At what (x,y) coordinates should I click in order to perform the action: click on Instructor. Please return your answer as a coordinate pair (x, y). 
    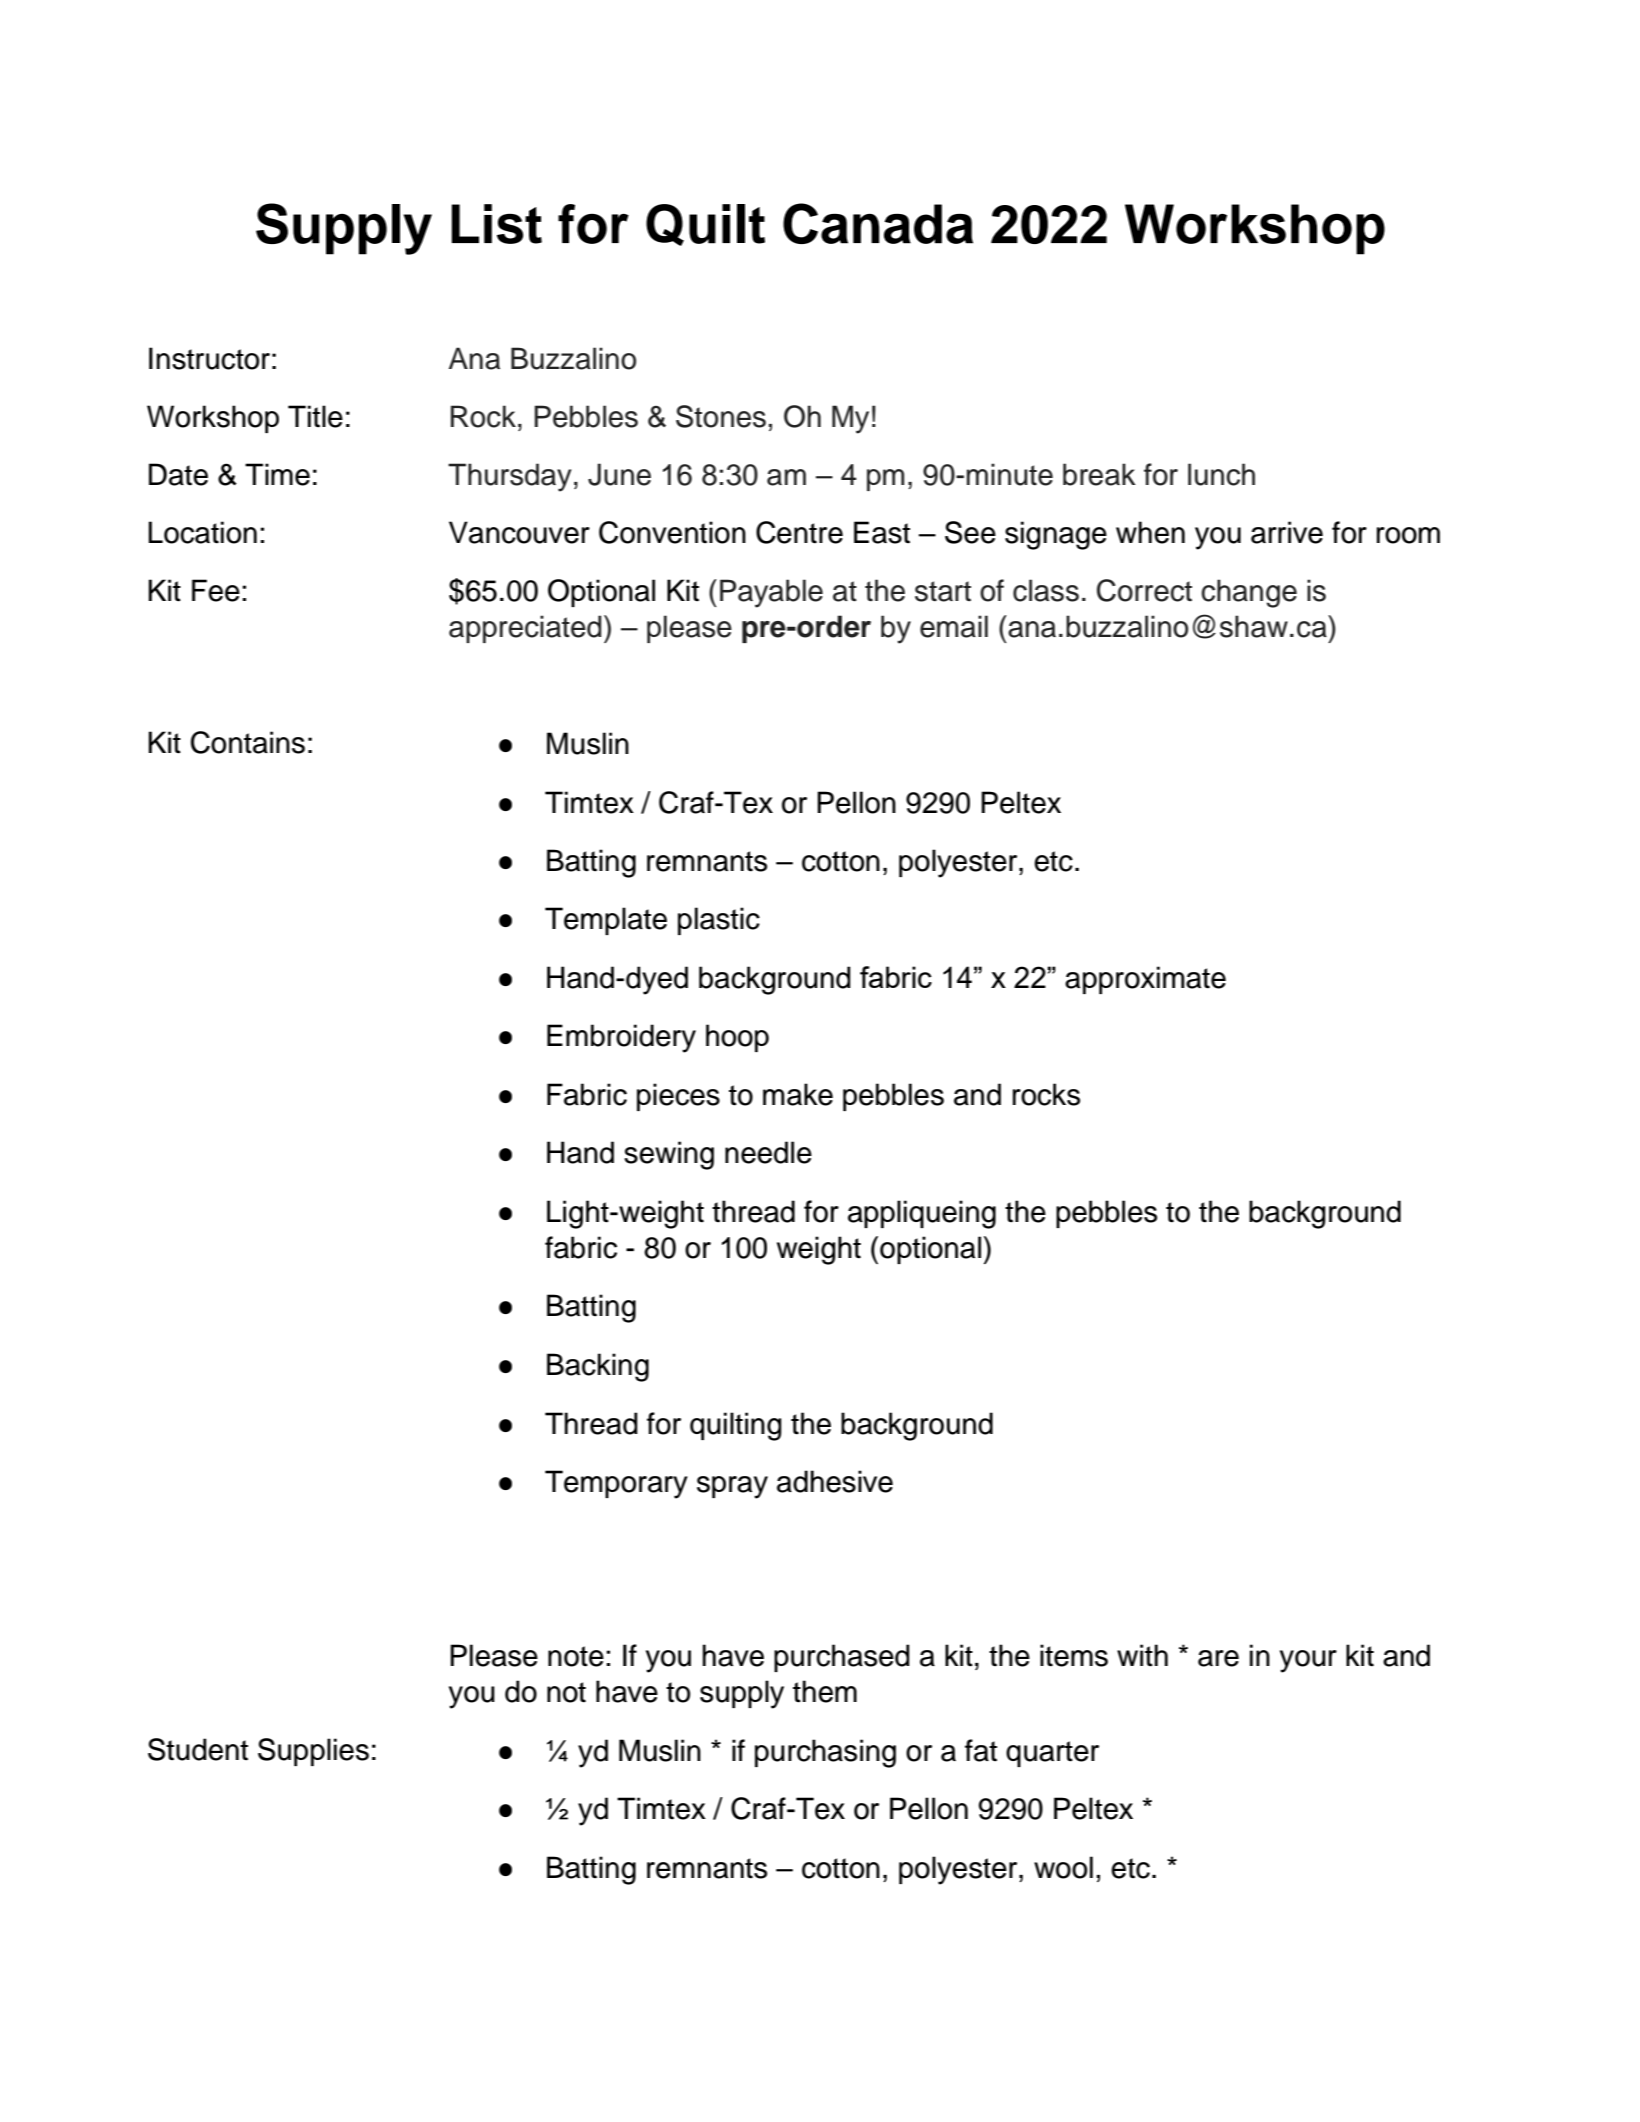
    Looking at the image, I should click on (209, 358).
